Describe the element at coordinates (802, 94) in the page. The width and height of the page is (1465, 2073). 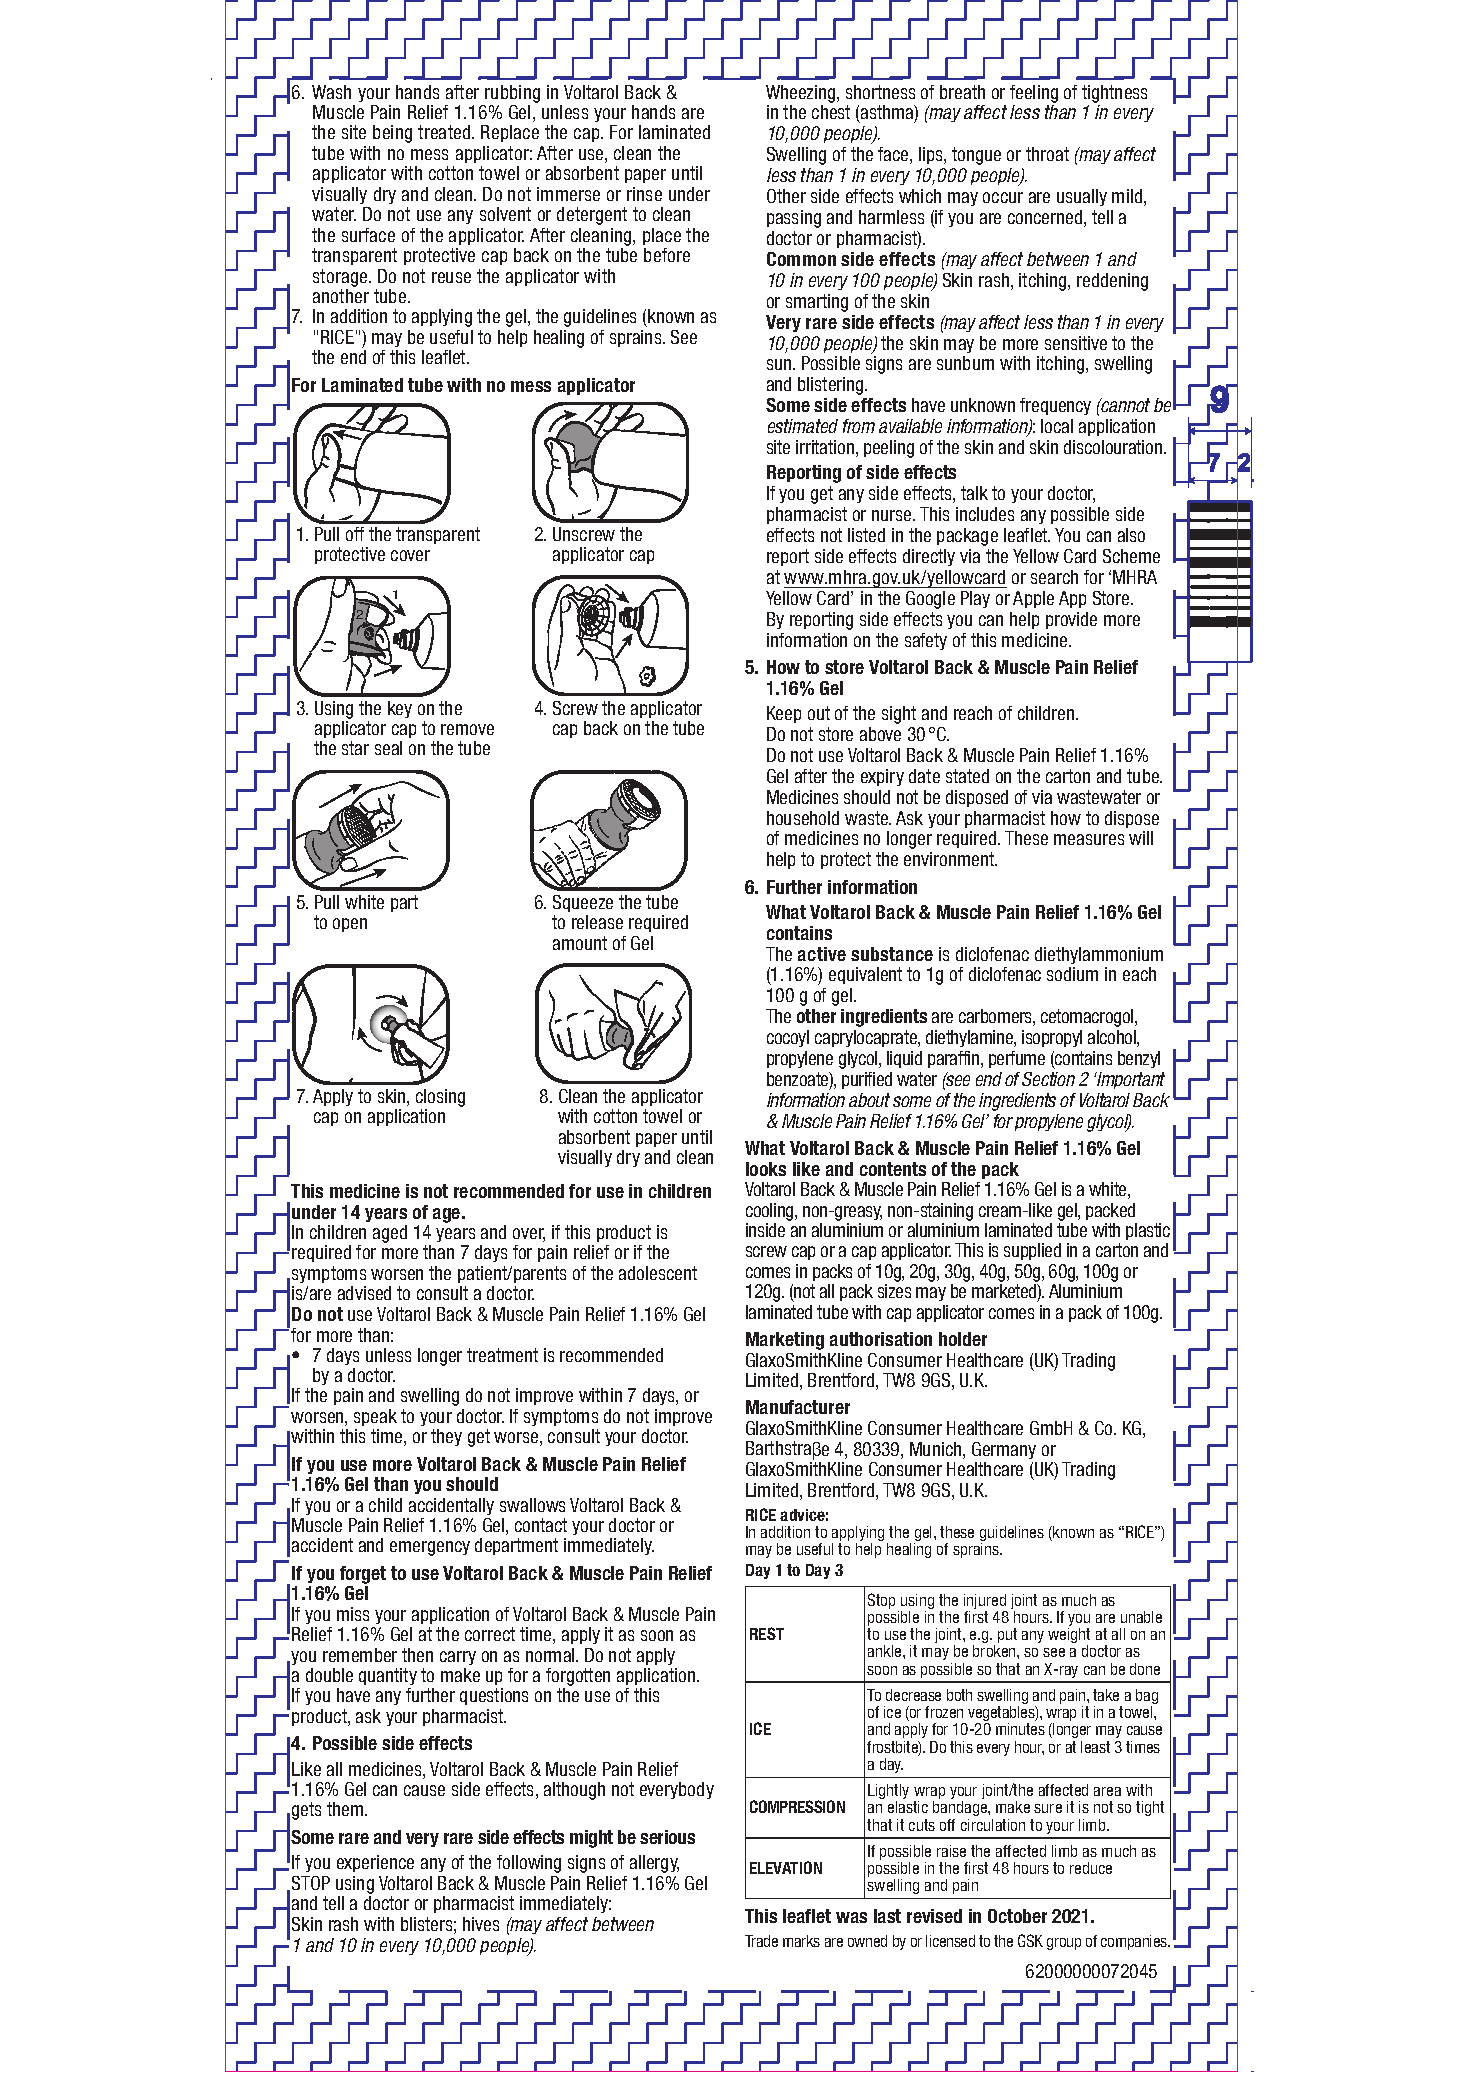
I see `Wheezing` at that location.
